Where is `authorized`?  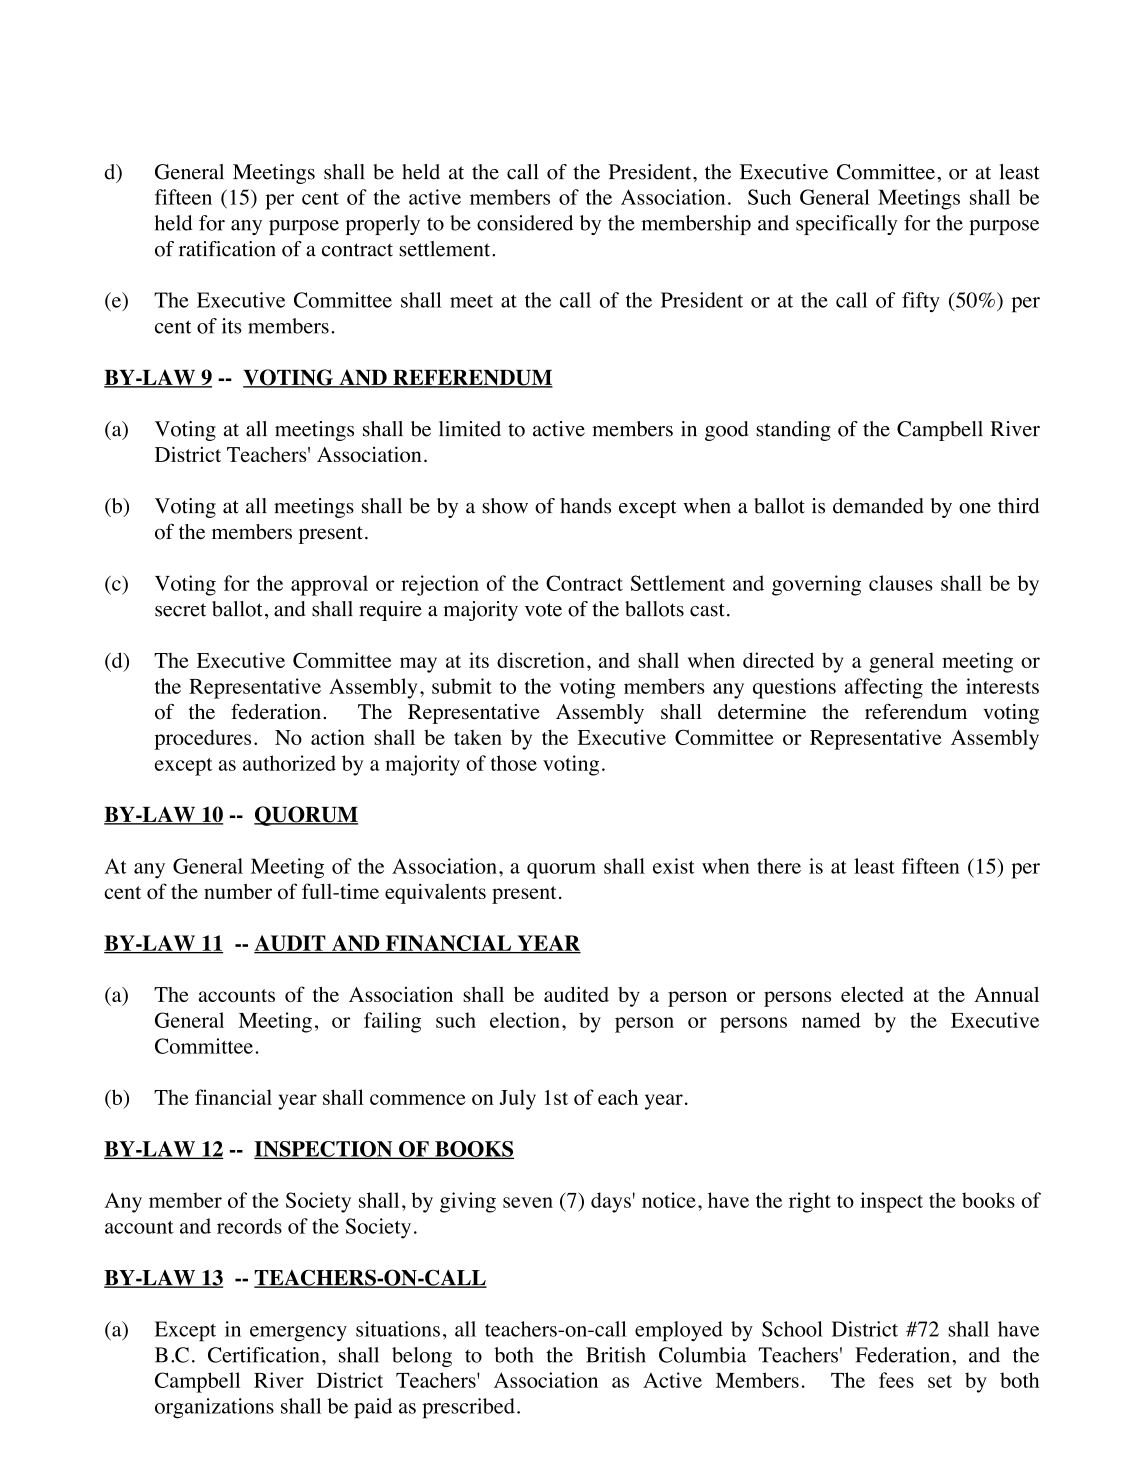
authorized is located at coordinates (289, 763).
